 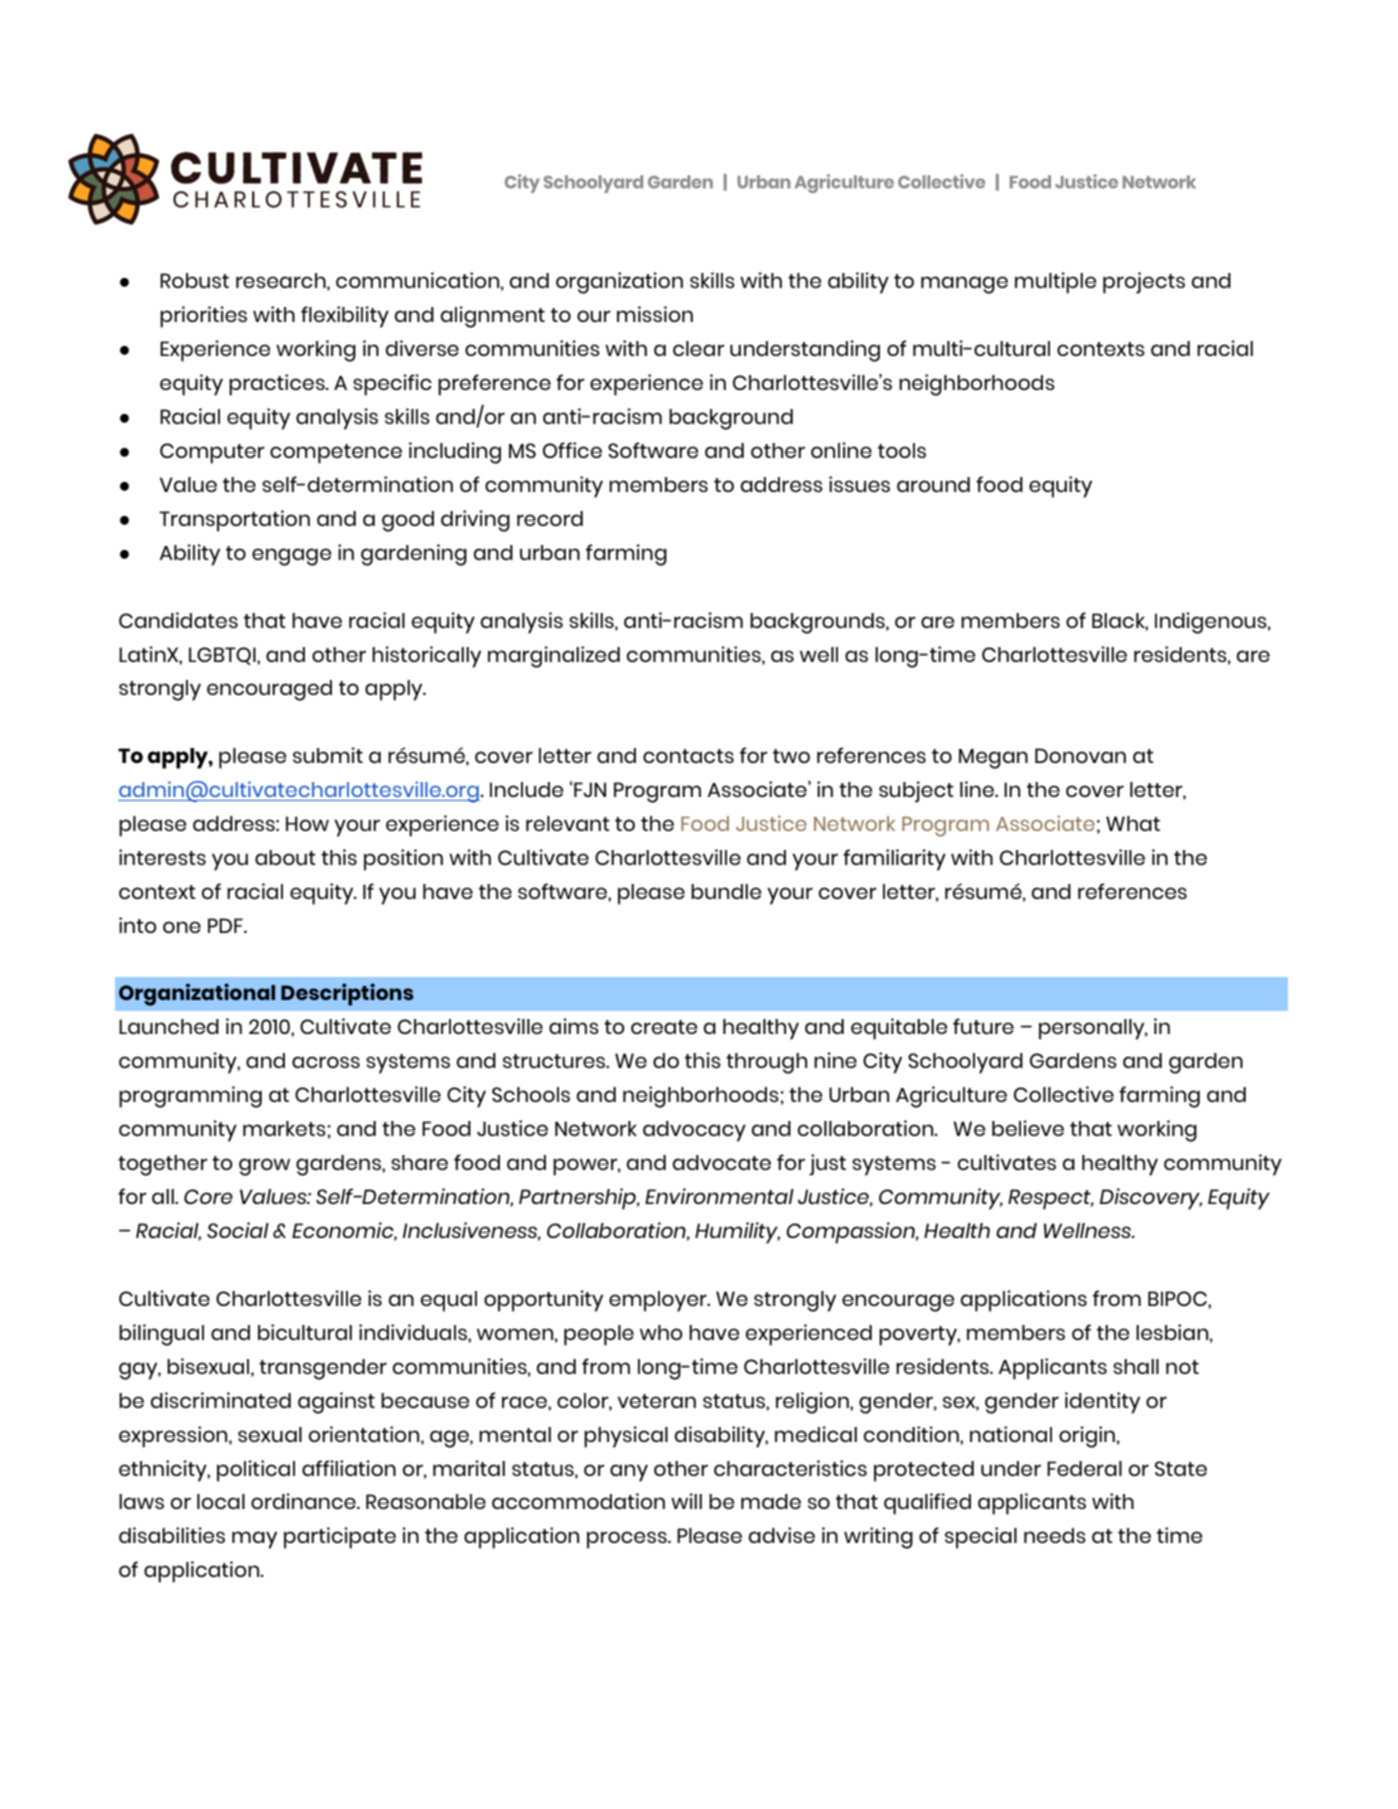 I want to click on What, so click(x=1133, y=823).
